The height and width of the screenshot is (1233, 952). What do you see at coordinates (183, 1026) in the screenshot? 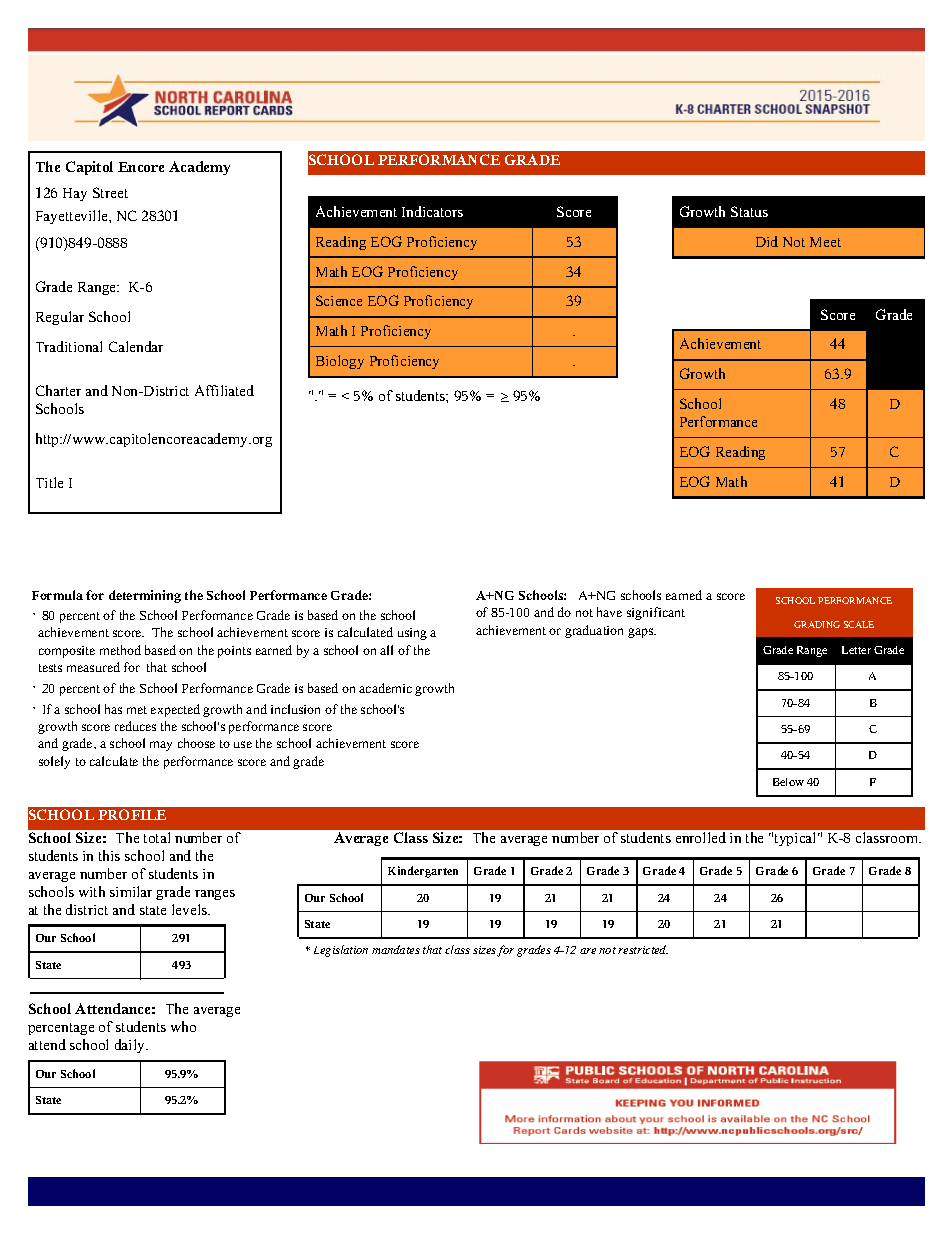
I see `who` at bounding box center [183, 1026].
